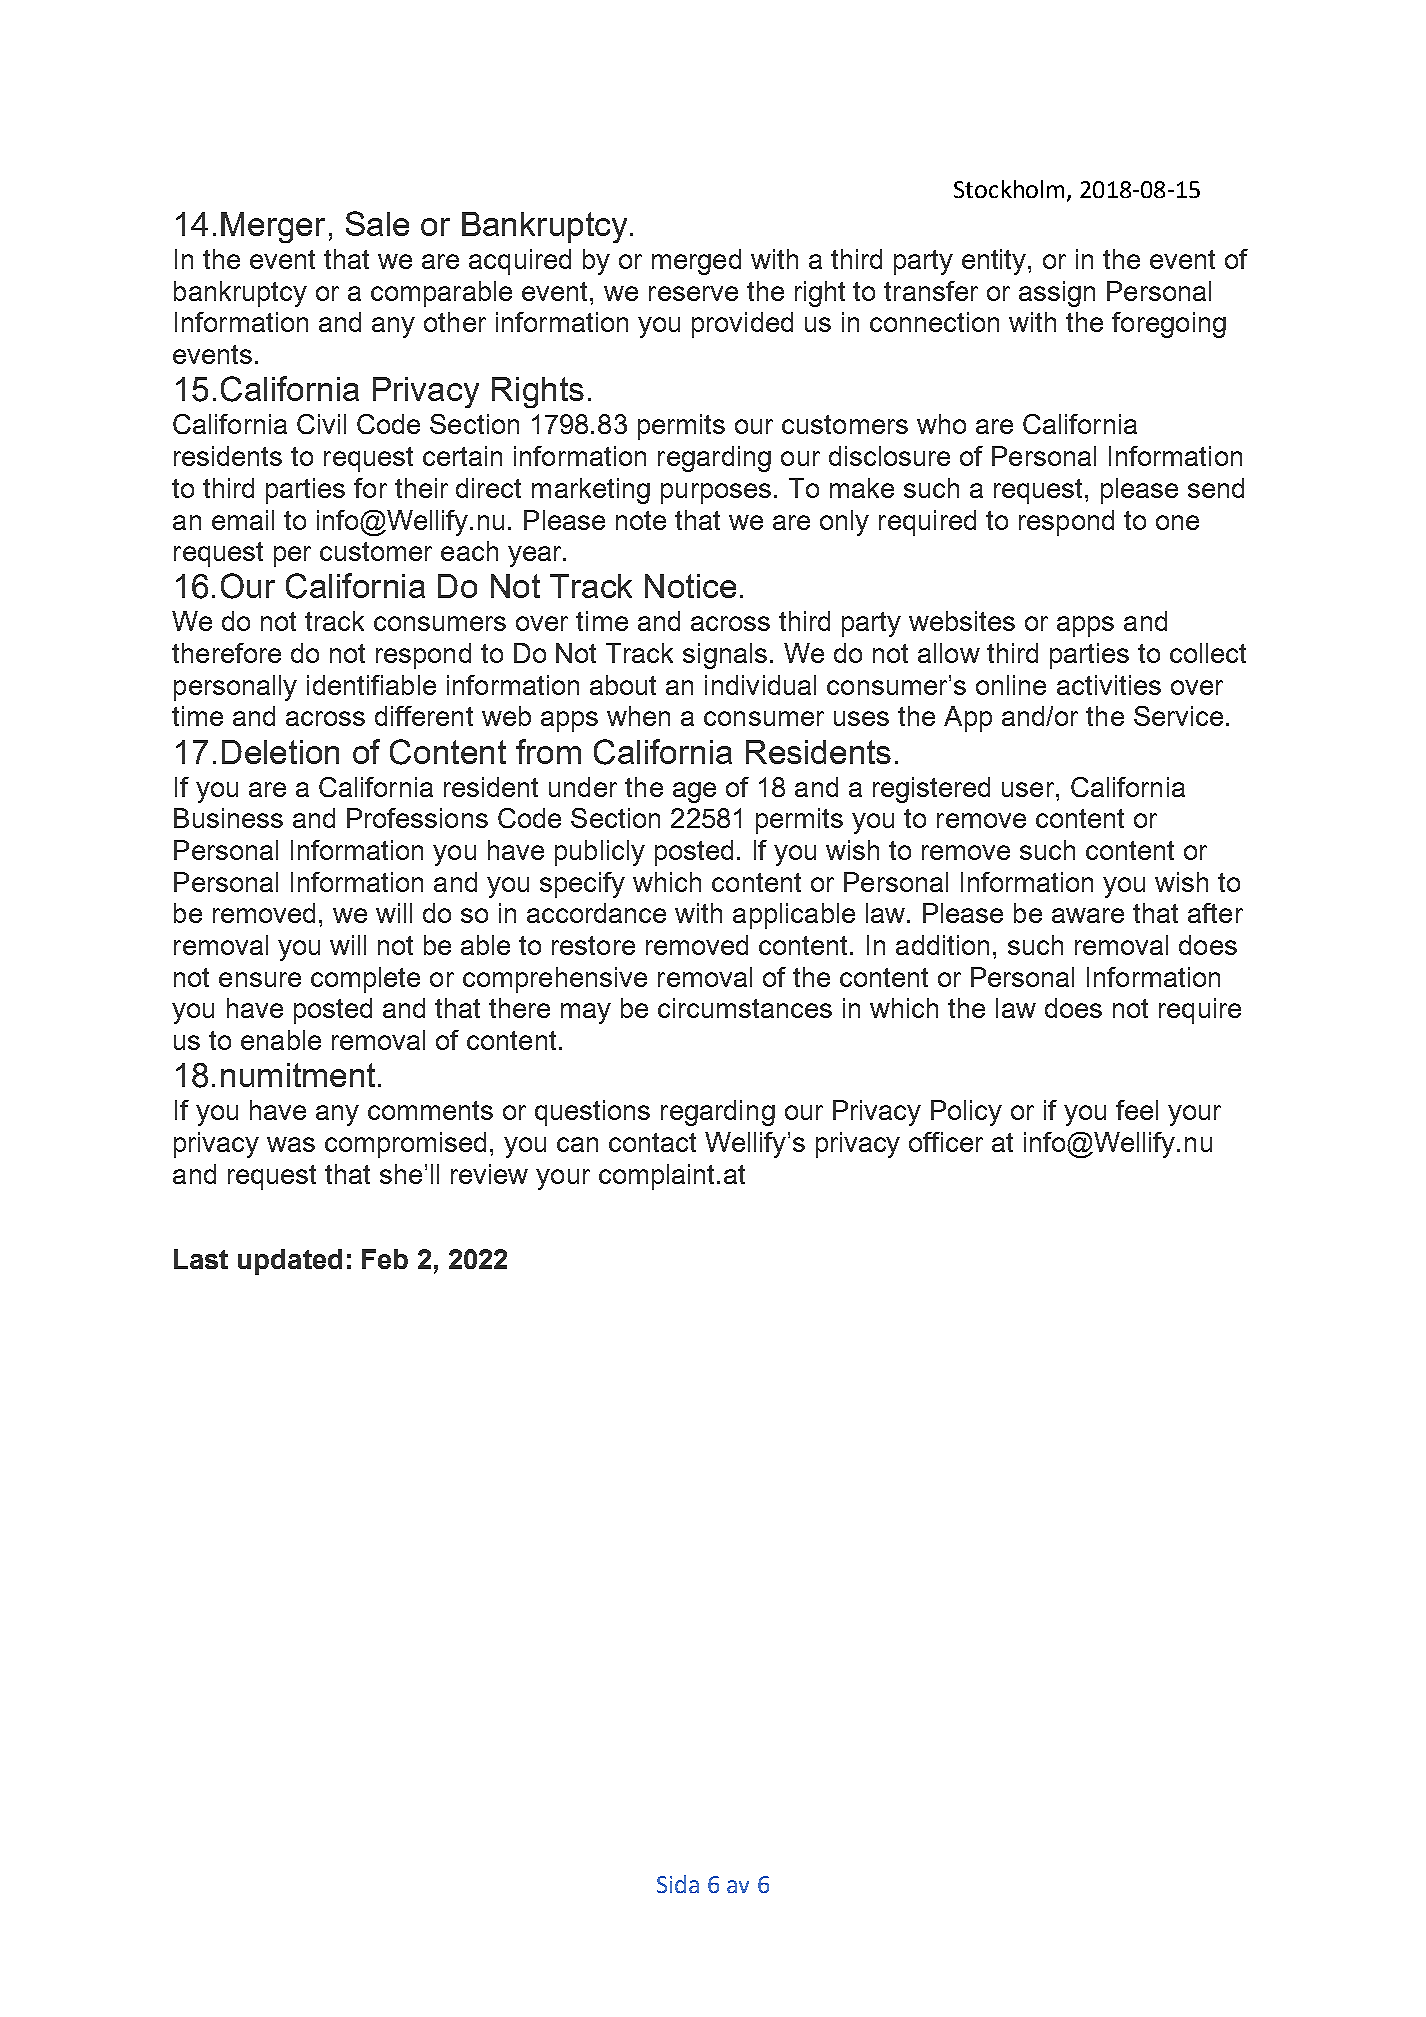  What do you see at coordinates (946, 1142) in the page?
I see `officer` at bounding box center [946, 1142].
